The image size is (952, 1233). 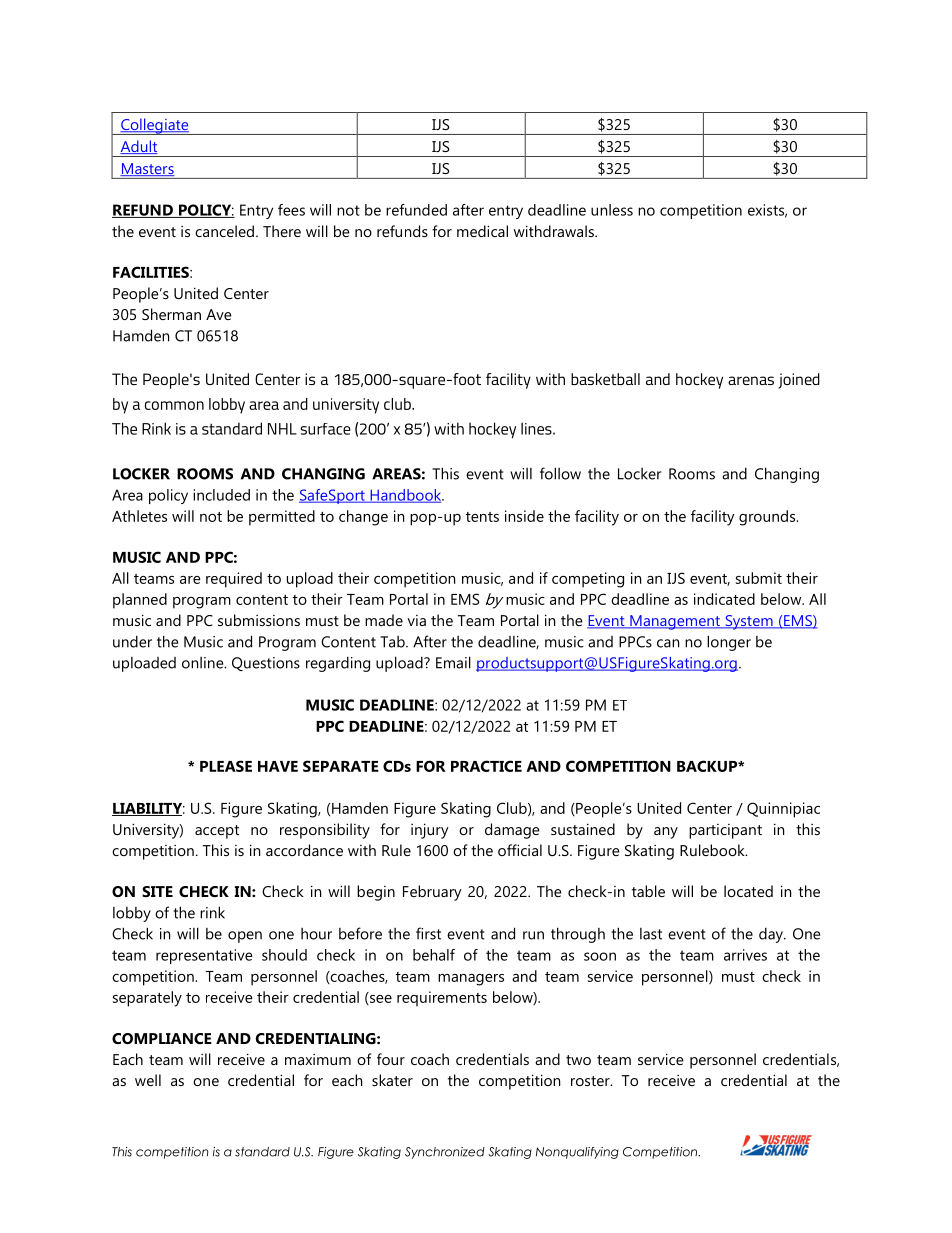 What do you see at coordinates (148, 1080) in the screenshot?
I see `well` at bounding box center [148, 1080].
